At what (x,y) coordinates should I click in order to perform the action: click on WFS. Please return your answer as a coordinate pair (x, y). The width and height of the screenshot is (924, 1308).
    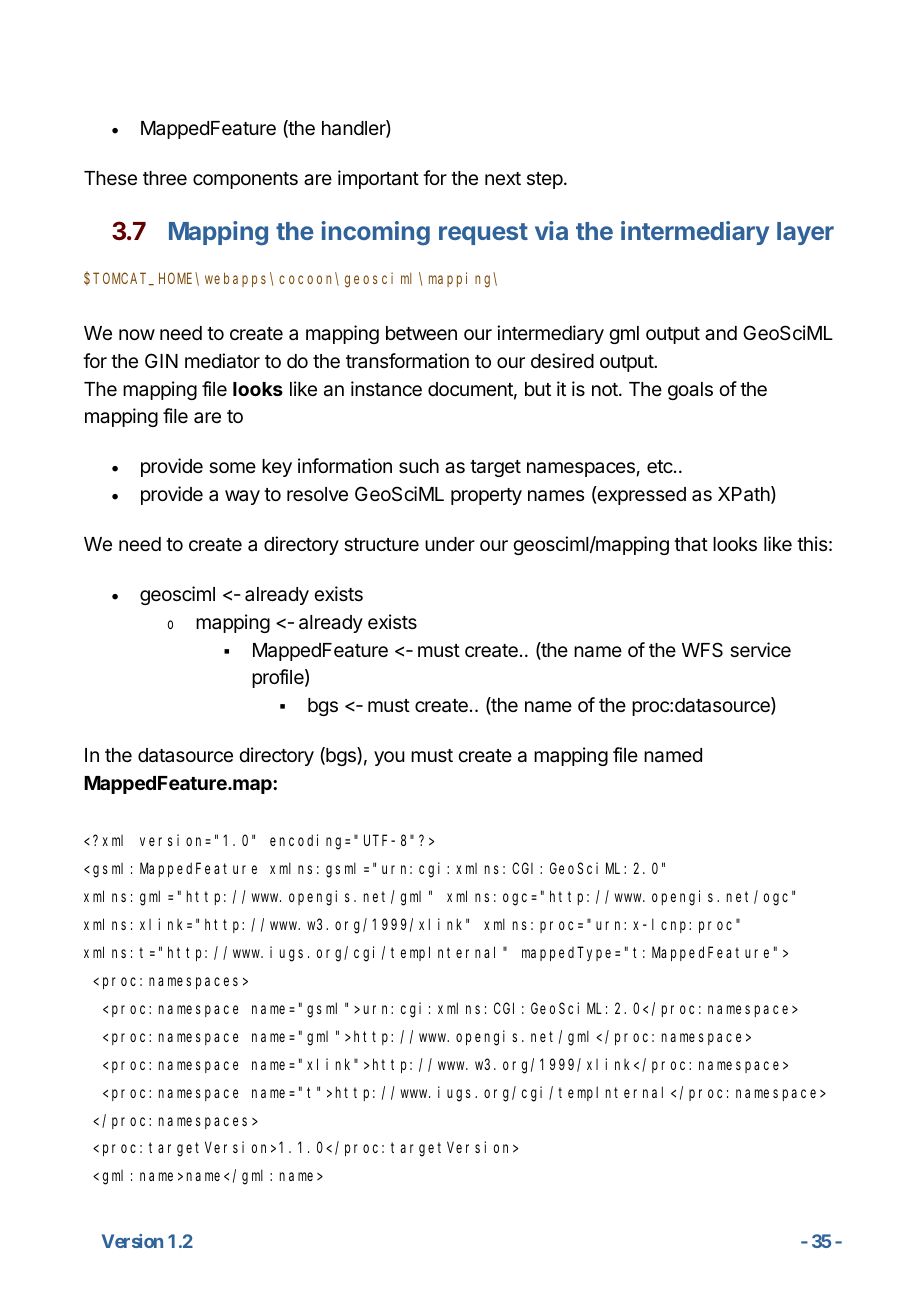
    Looking at the image, I should click on (702, 650).
